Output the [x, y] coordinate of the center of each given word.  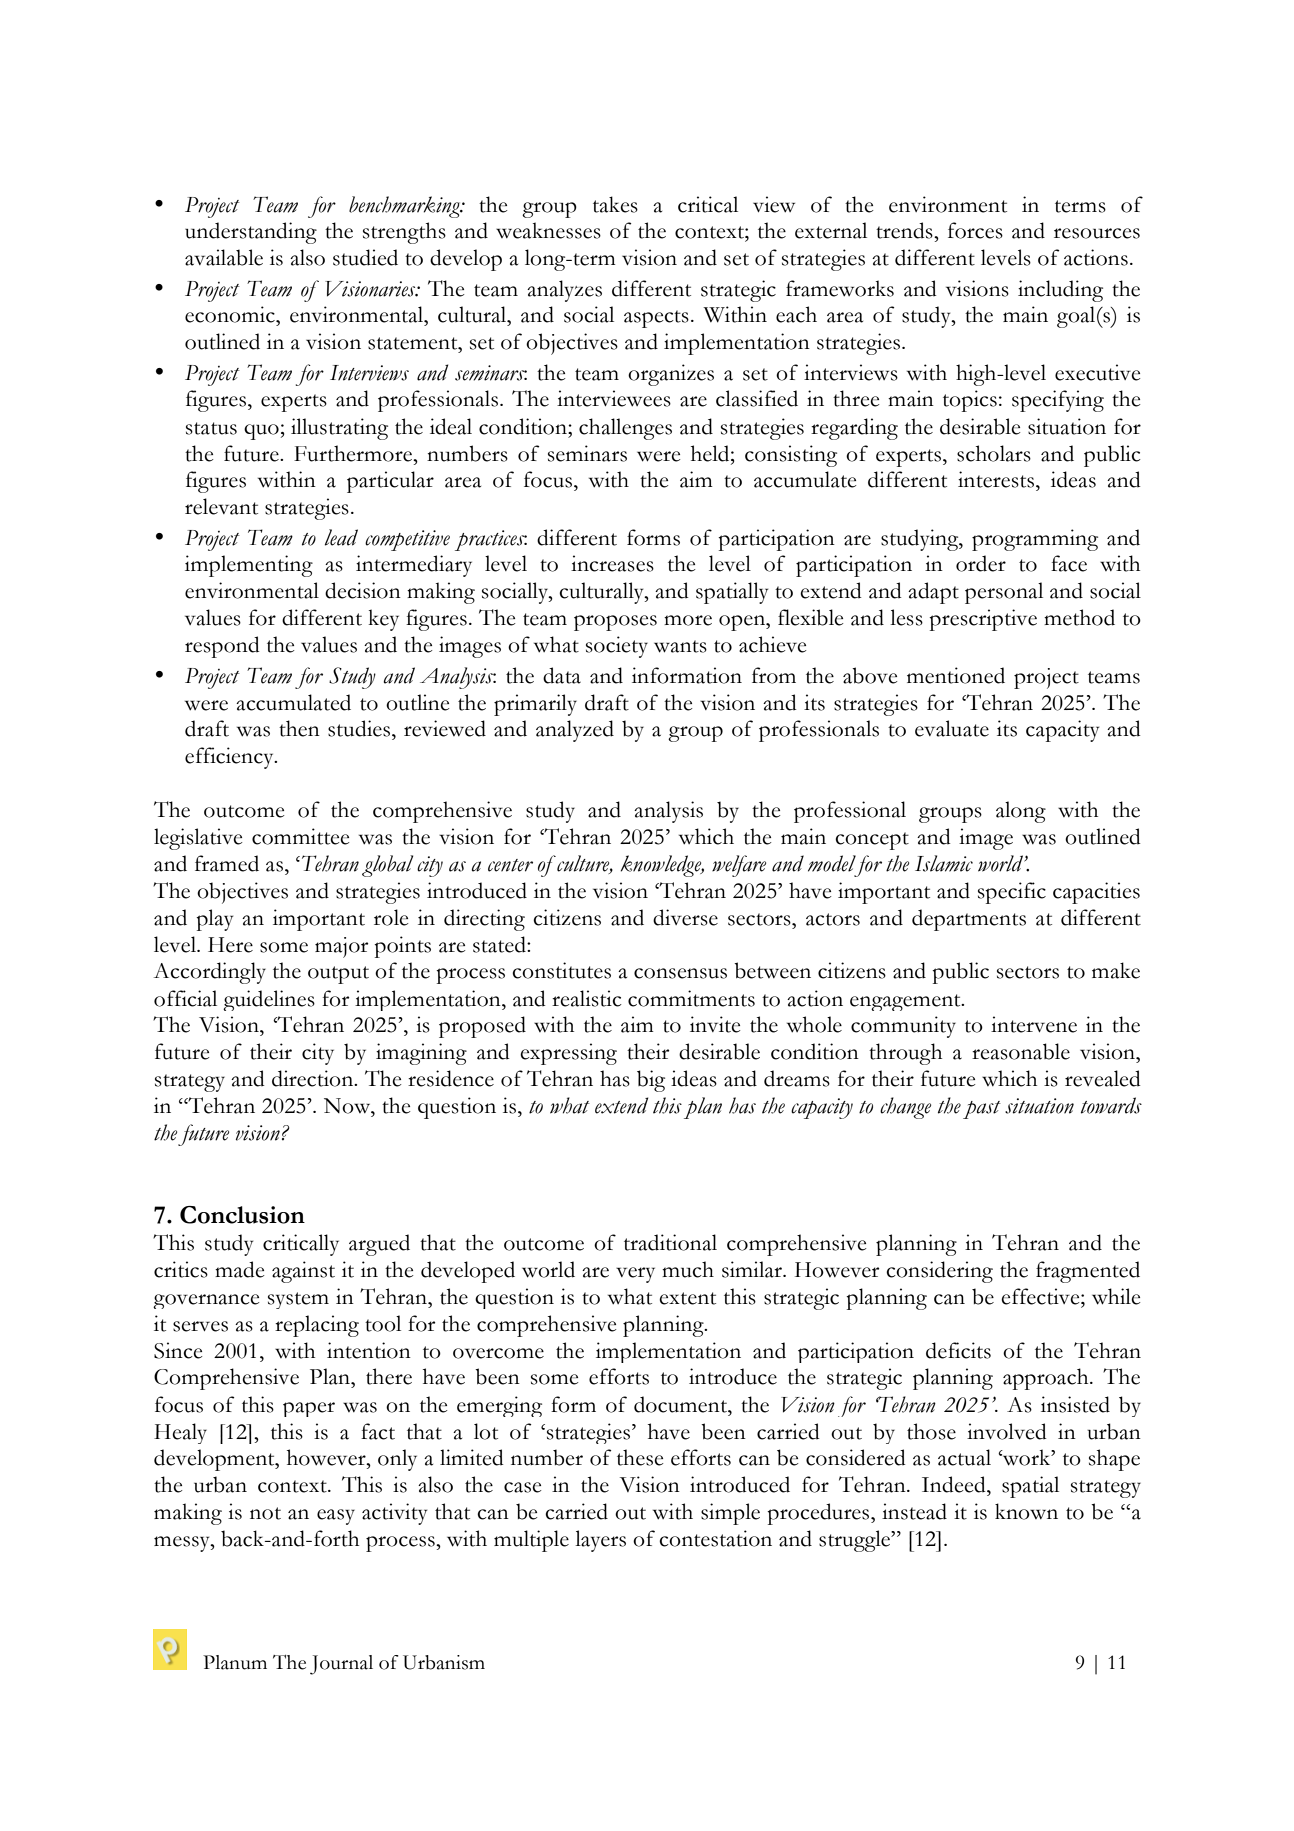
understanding [251, 233]
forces [975, 230]
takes [615, 204]
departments [969, 920]
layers [600, 1541]
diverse [685, 917]
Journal [341, 1665]
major [342, 947]
